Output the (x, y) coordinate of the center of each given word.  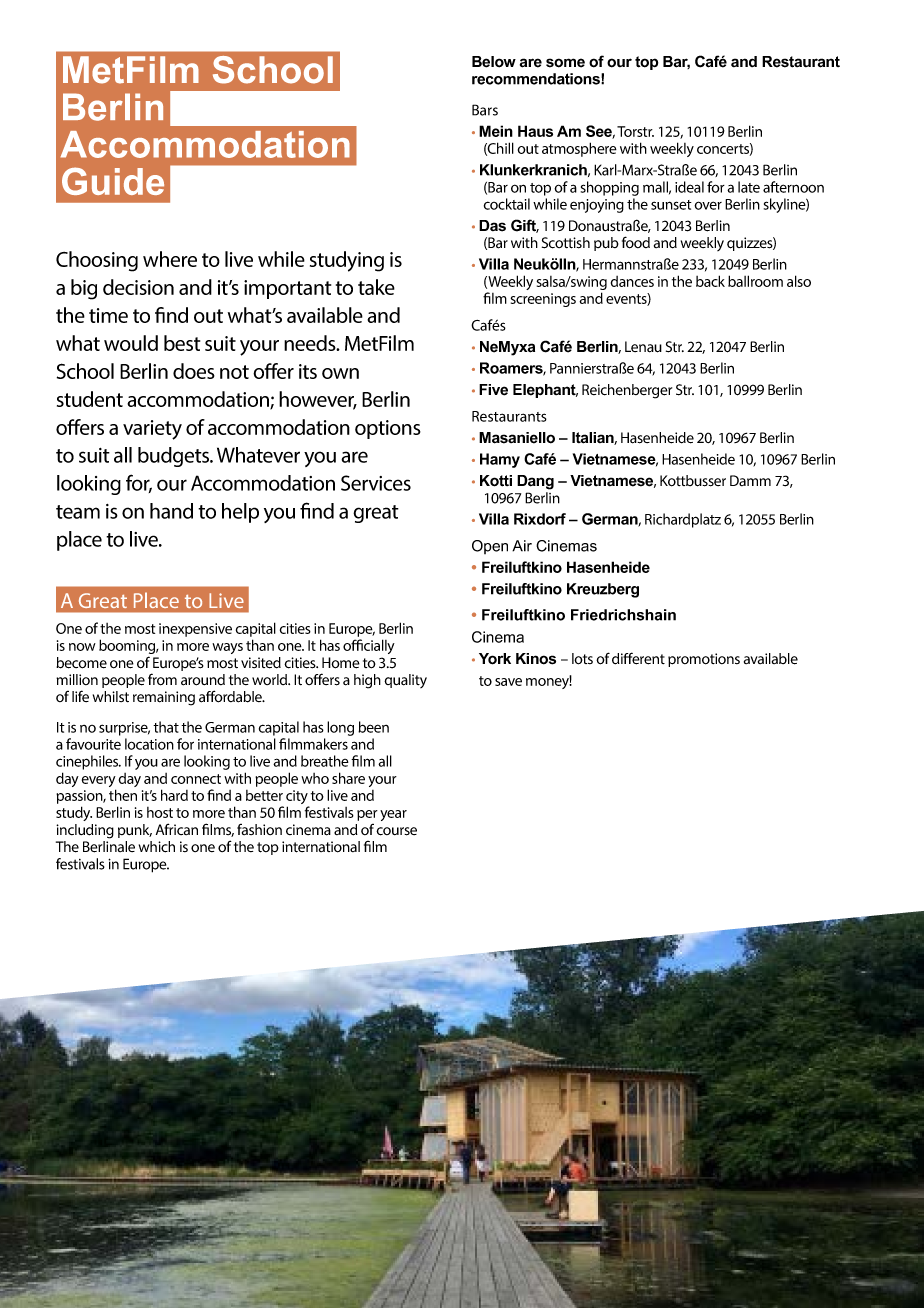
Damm (750, 480)
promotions (704, 660)
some (565, 63)
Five (493, 390)
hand (171, 511)
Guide (113, 181)
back (710, 281)
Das (492, 226)
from (162, 679)
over (708, 205)
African (177, 829)
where (170, 259)
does (194, 371)
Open (490, 547)
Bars (485, 110)
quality (405, 681)
